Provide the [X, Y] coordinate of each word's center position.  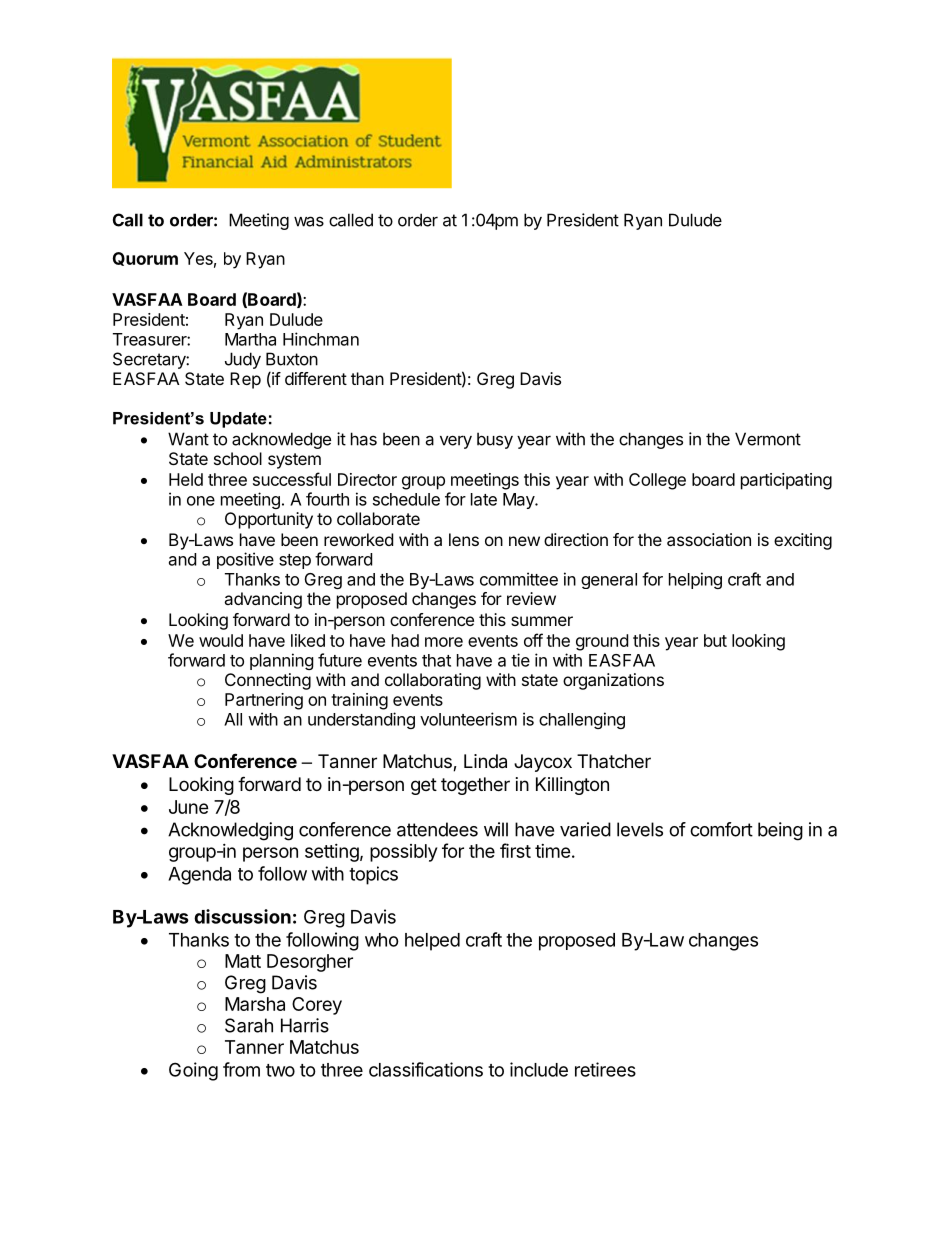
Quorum [145, 259]
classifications [426, 1069]
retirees [605, 1069]
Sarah [249, 1025]
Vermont [768, 439]
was [309, 221]
